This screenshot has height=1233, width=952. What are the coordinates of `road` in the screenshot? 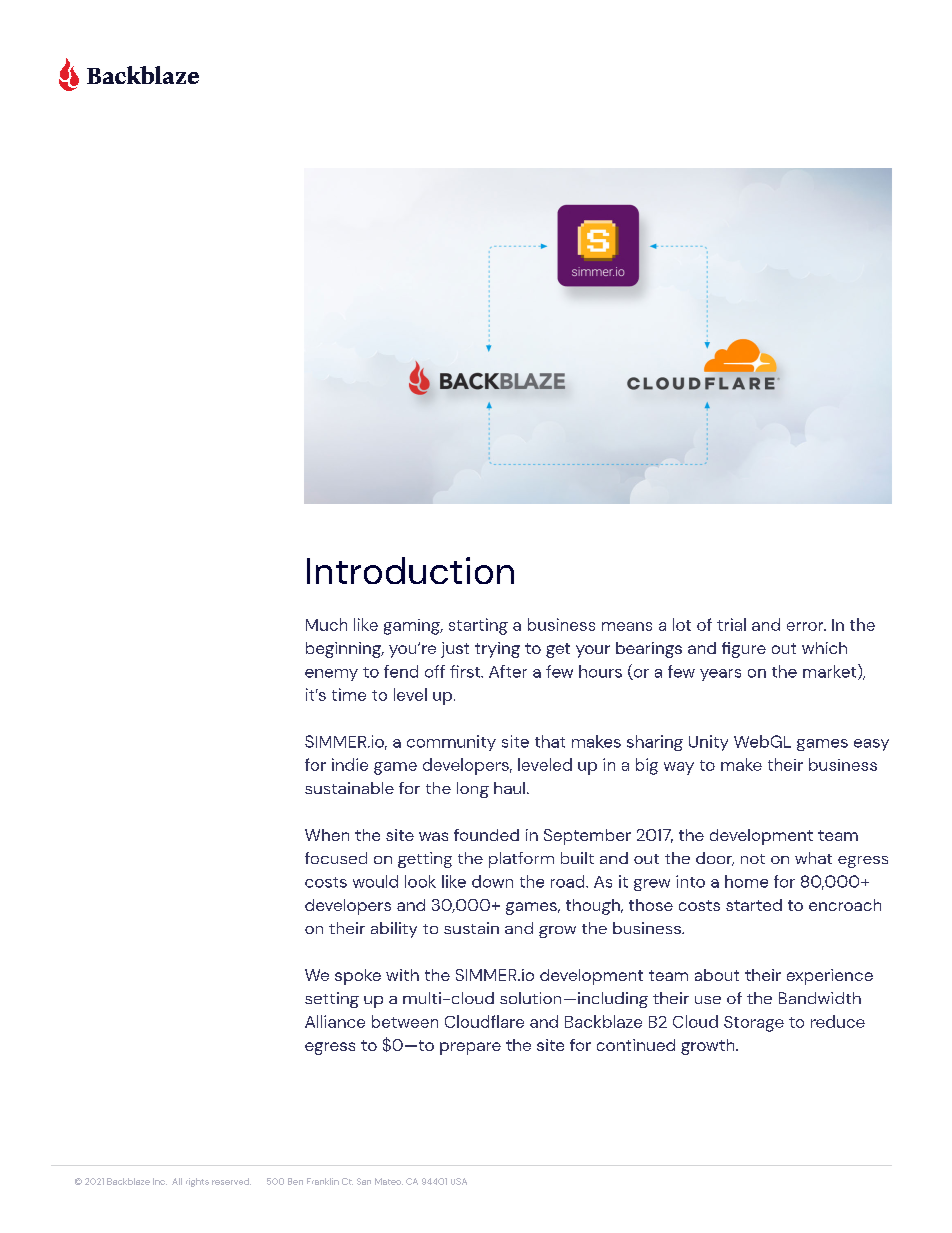 It's located at (569, 881).
